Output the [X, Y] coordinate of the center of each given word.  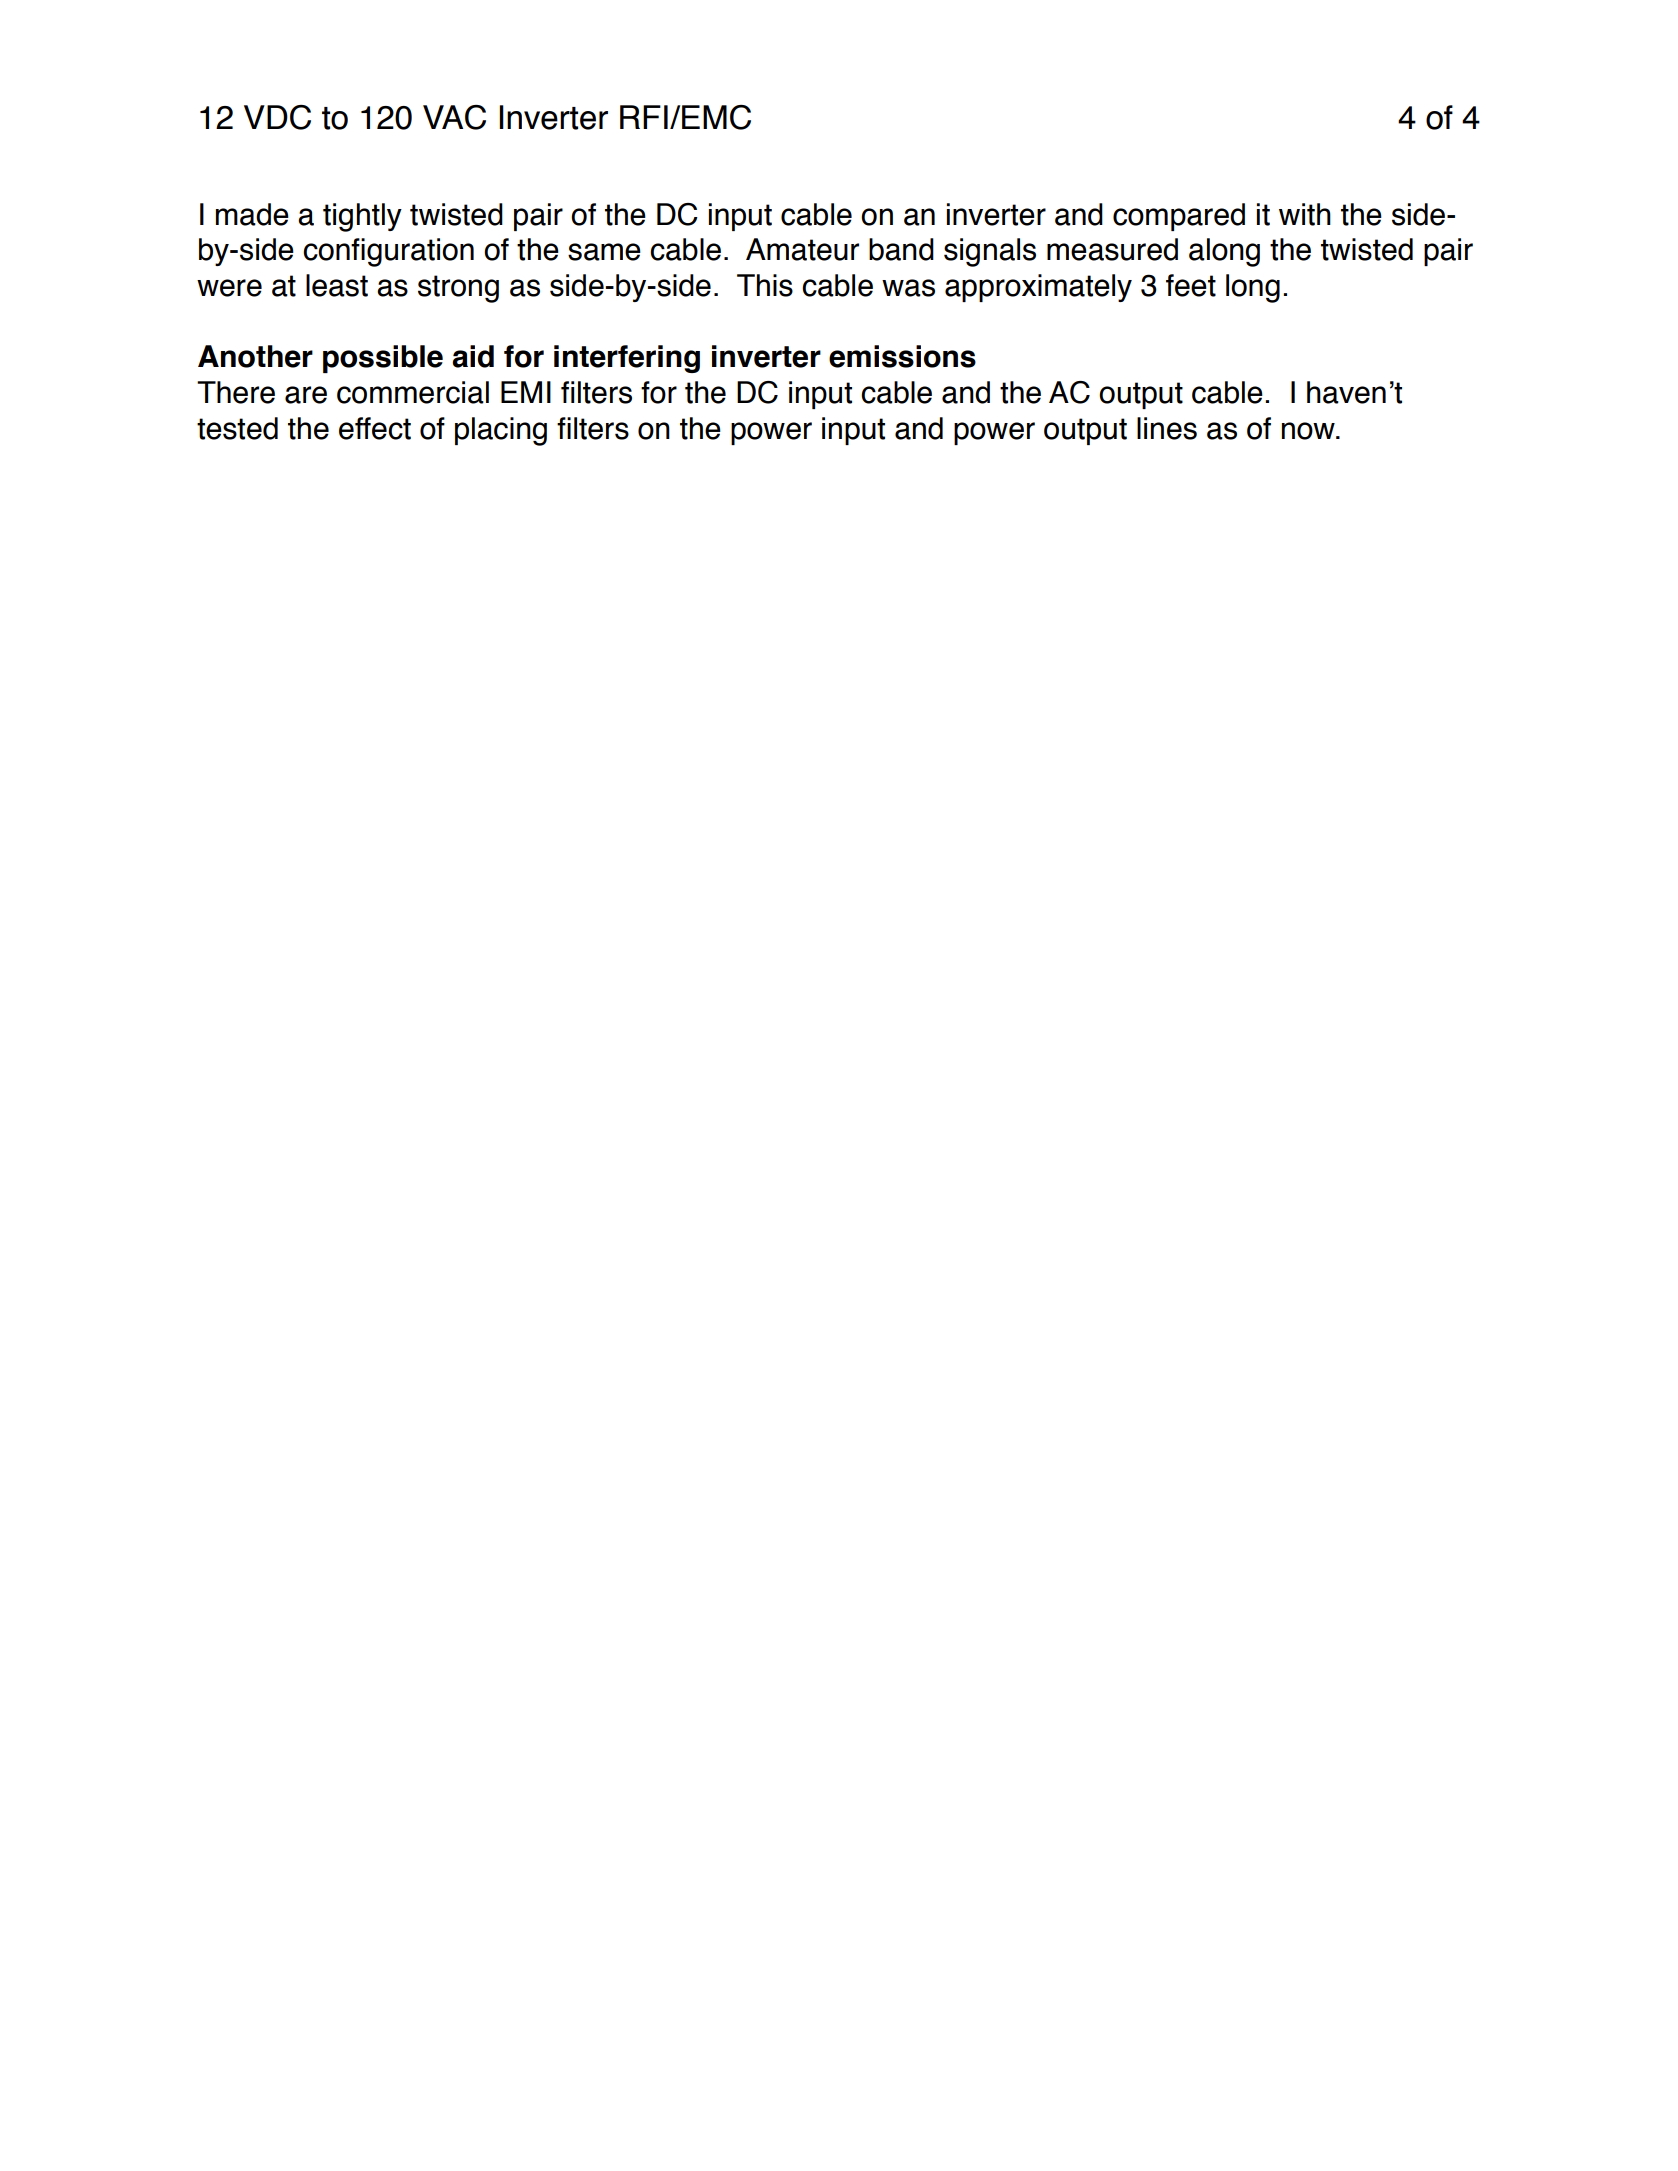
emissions [902, 356]
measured [1112, 249]
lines [1167, 428]
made [252, 214]
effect [375, 428]
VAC [454, 117]
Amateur [802, 249]
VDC [277, 117]
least [337, 285]
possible [383, 359]
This [765, 285]
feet [1191, 285]
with [1305, 214]
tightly [362, 217]
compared [1179, 217]
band [901, 249]
